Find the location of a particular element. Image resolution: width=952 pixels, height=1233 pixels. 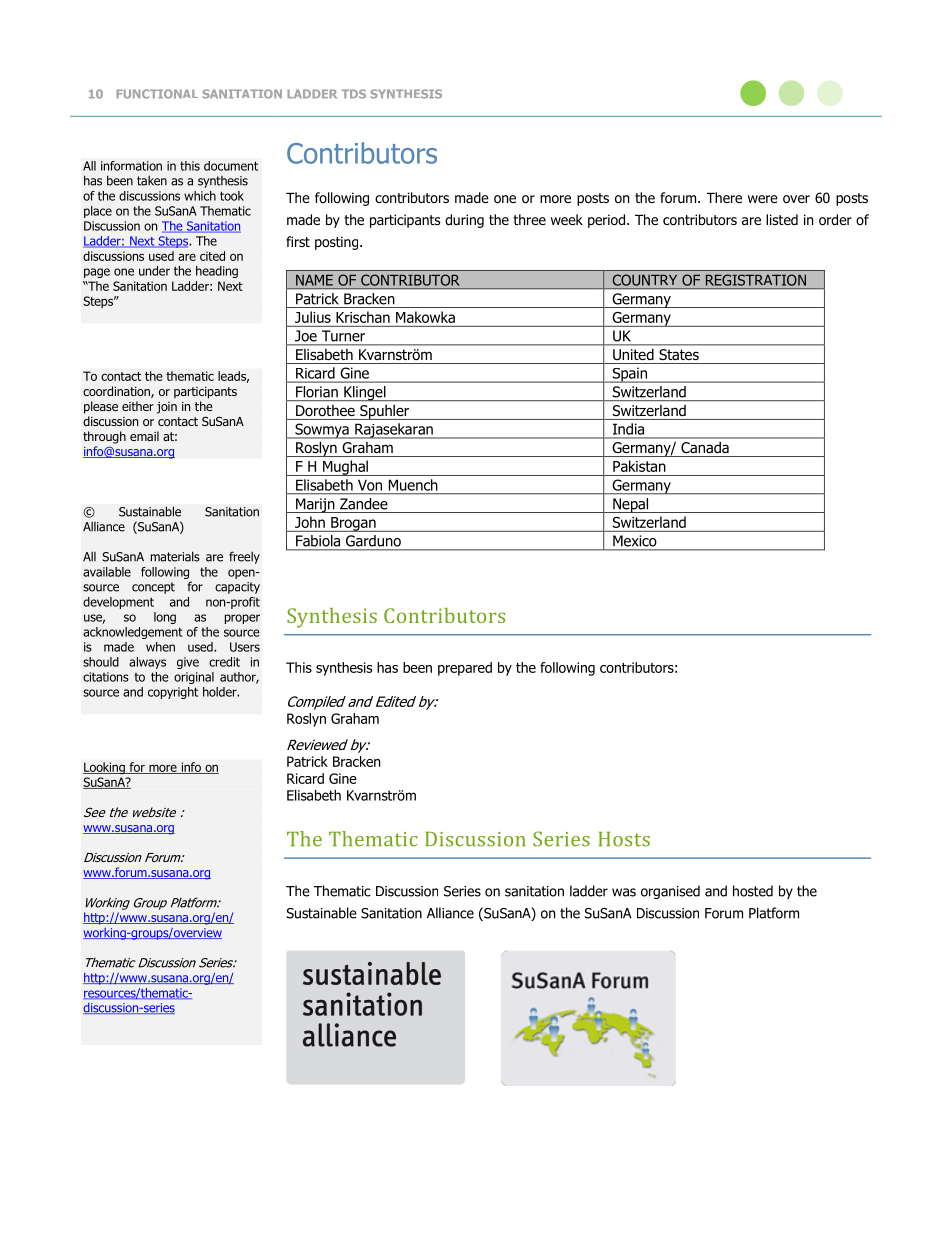

Mughal is located at coordinates (345, 468).
